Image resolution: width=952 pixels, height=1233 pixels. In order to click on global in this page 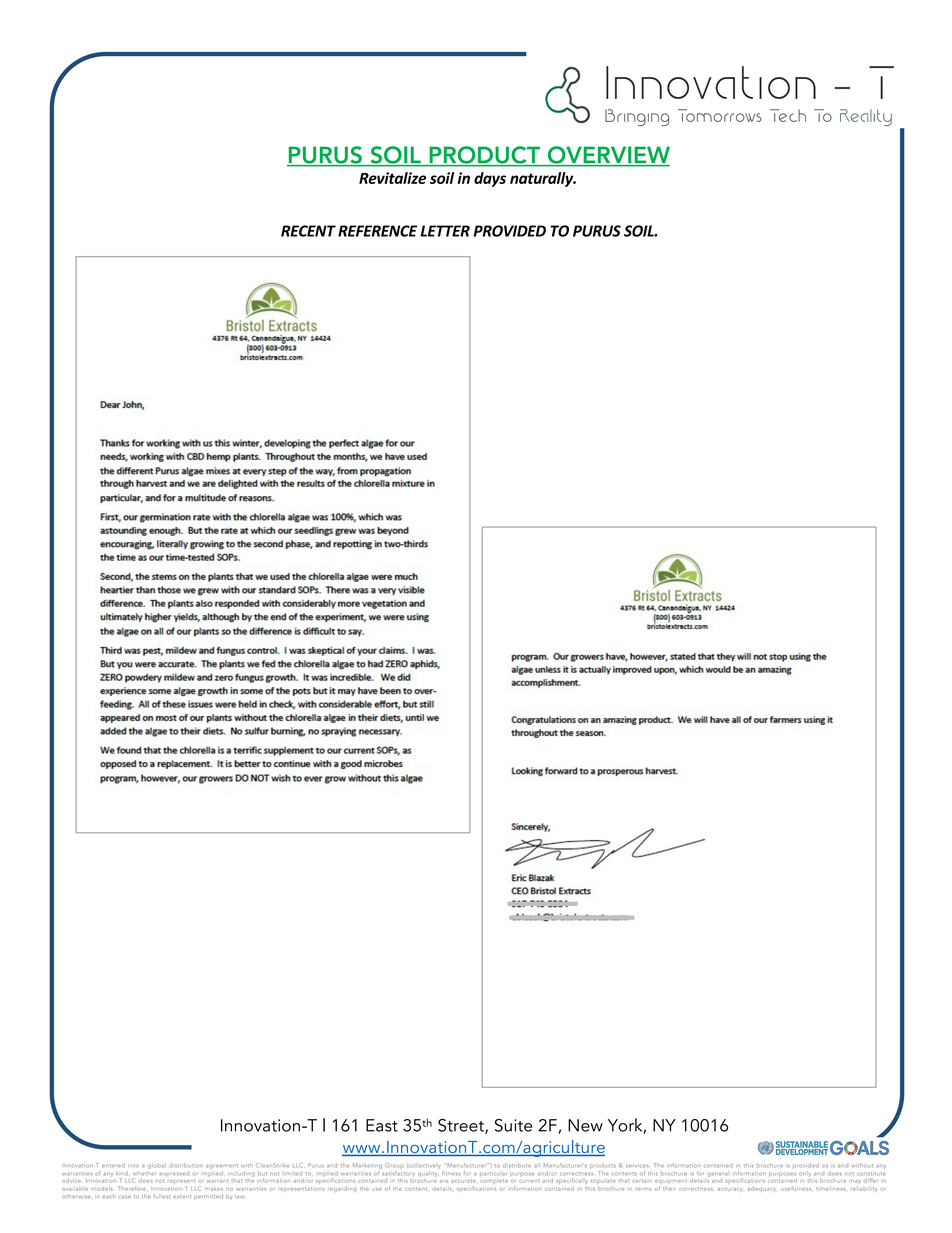, I will do `click(157, 1165)`.
